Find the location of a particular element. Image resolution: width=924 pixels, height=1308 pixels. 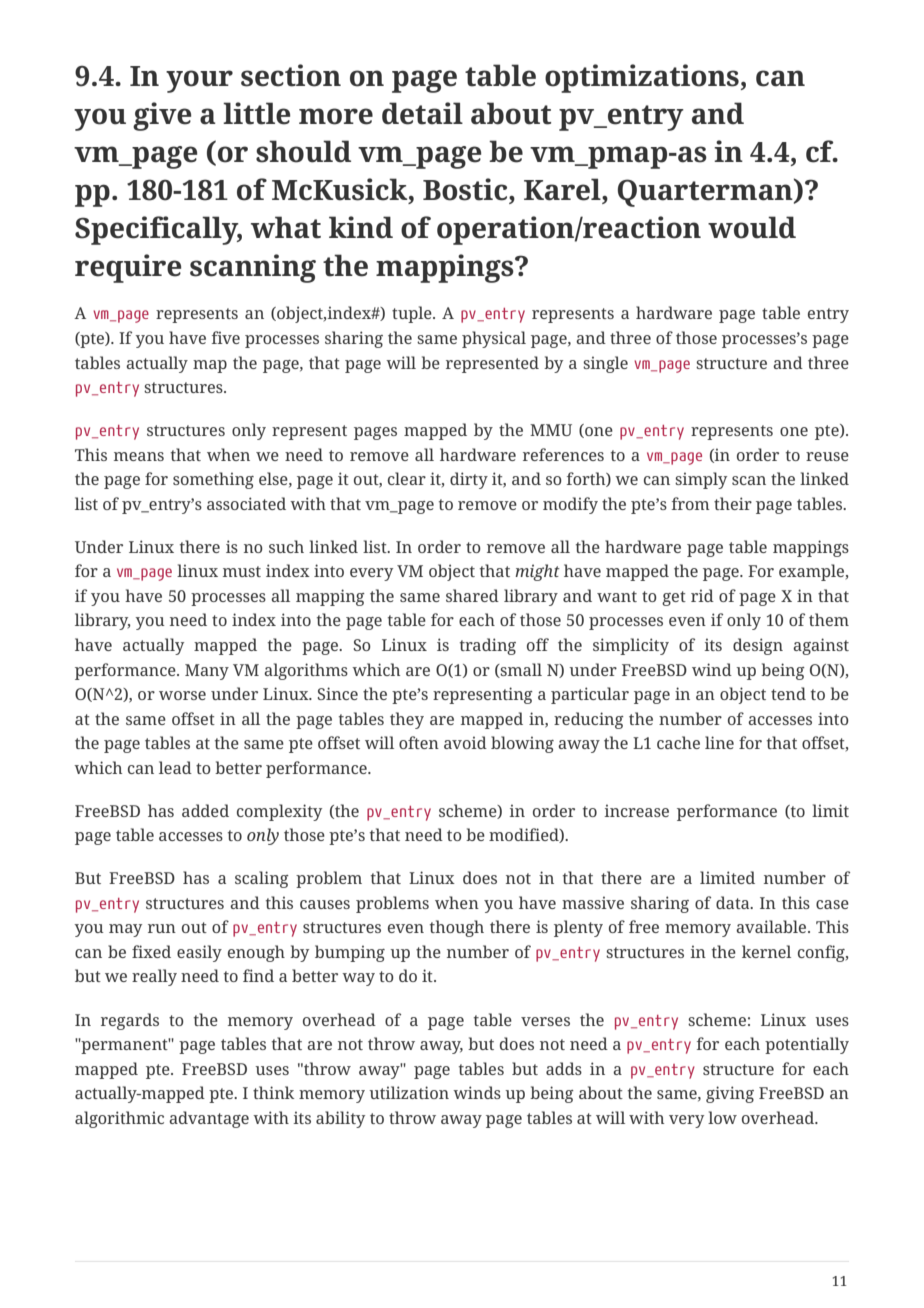

five is located at coordinates (226, 337).
